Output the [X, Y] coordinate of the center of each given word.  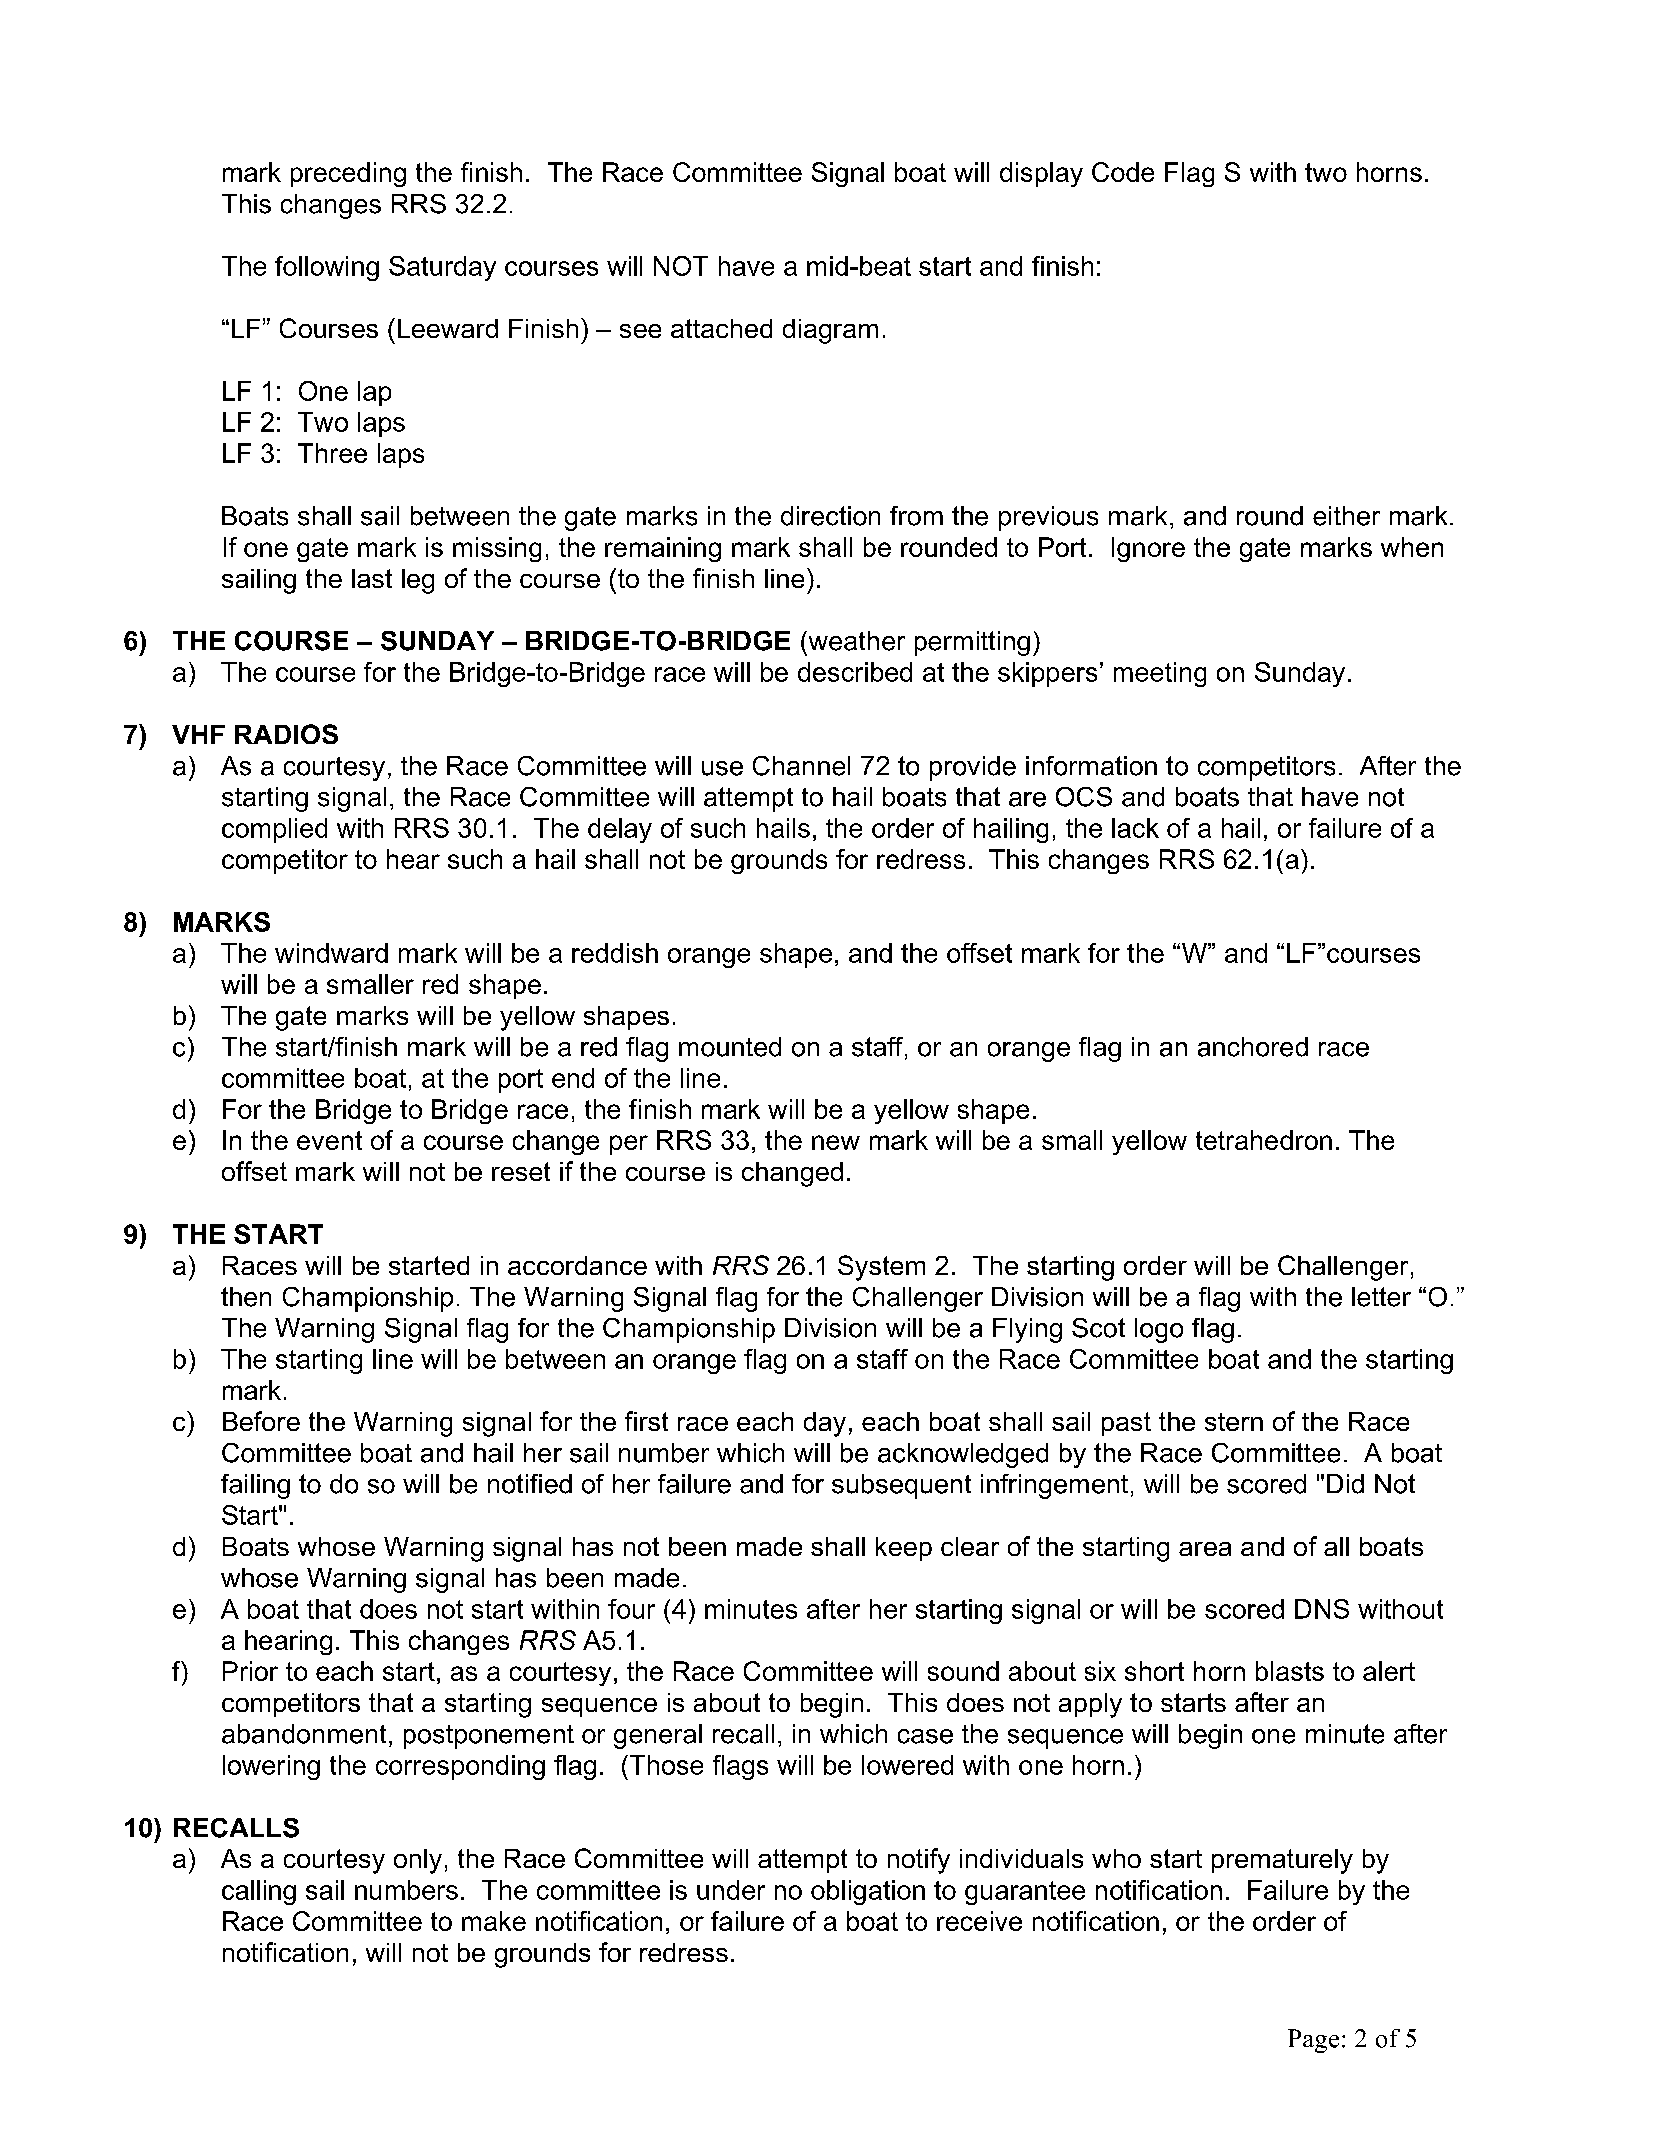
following [327, 268]
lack [1135, 828]
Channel [801, 766]
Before [261, 1421]
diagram [830, 331]
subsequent [901, 1486]
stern [1234, 1422]
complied [274, 830]
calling [259, 1892]
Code [1123, 172]
